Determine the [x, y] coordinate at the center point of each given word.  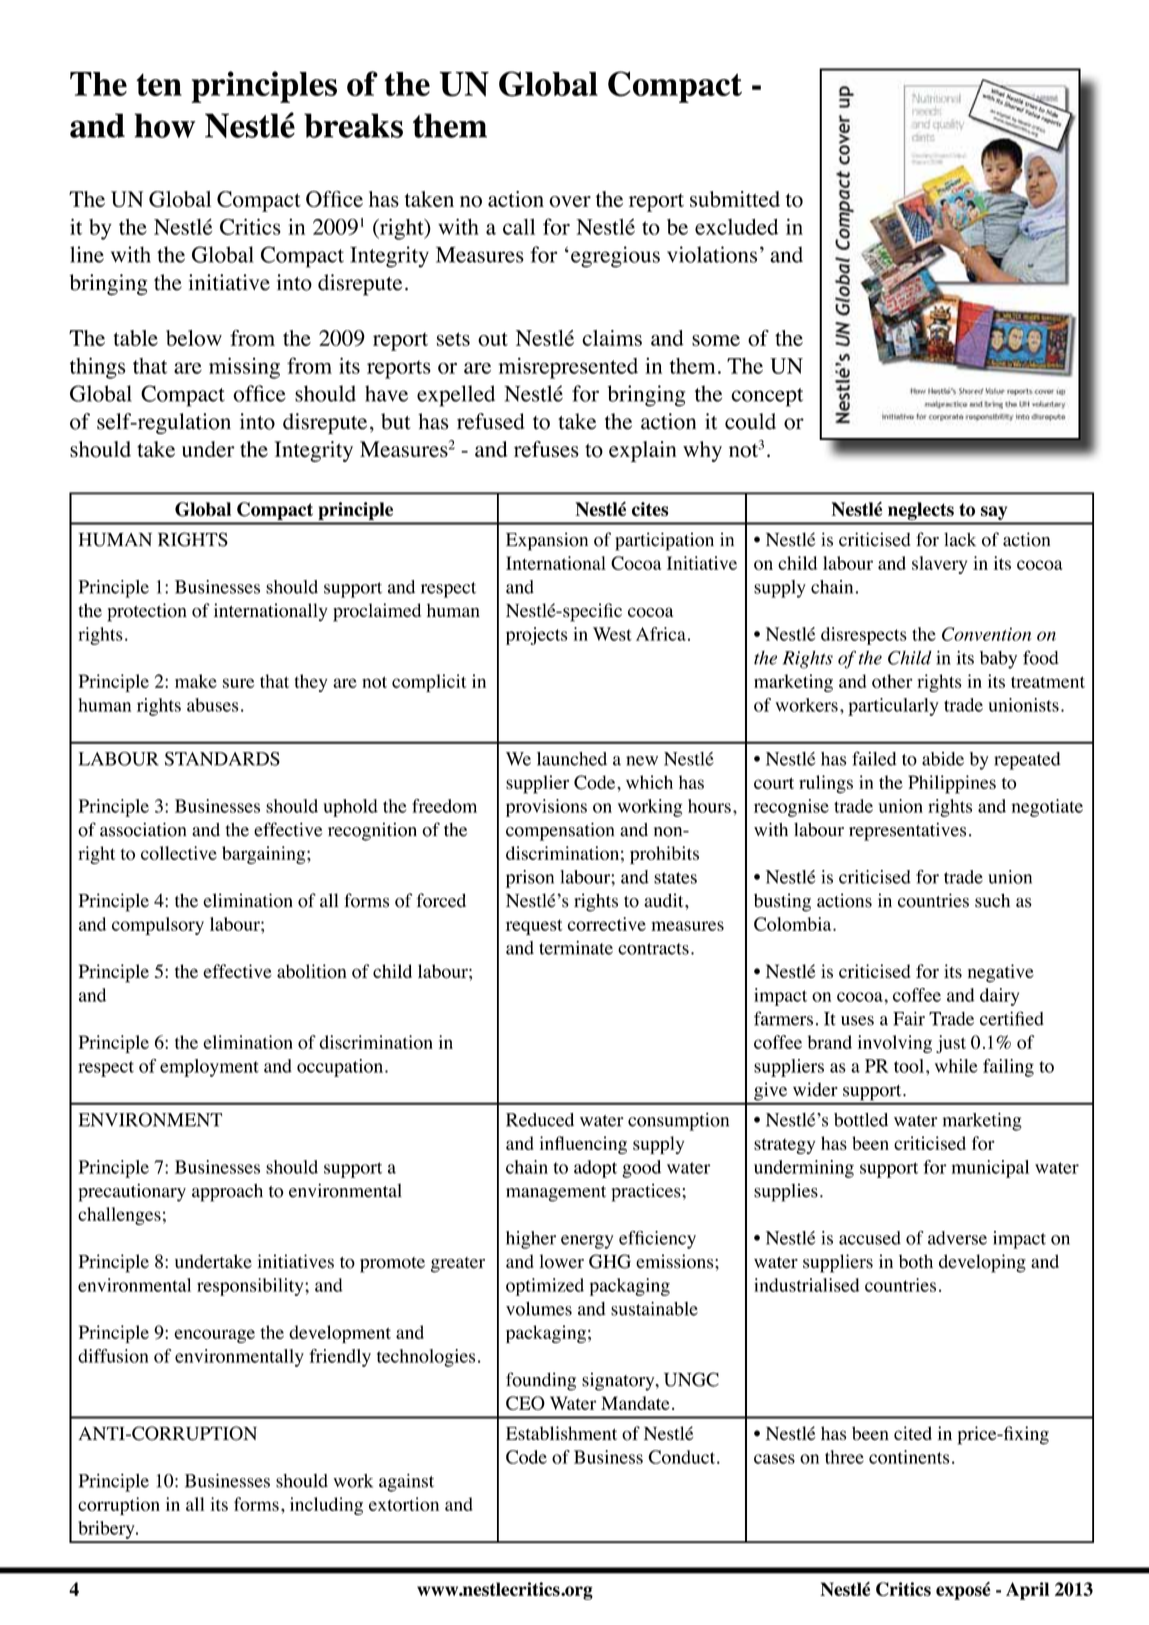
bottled [861, 1120]
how [164, 125]
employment [209, 1068]
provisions [546, 808]
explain [642, 451]
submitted [735, 199]
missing [244, 368]
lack [960, 539]
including [326, 1506]
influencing [583, 1145]
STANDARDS [222, 759]
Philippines [952, 784]
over [570, 201]
